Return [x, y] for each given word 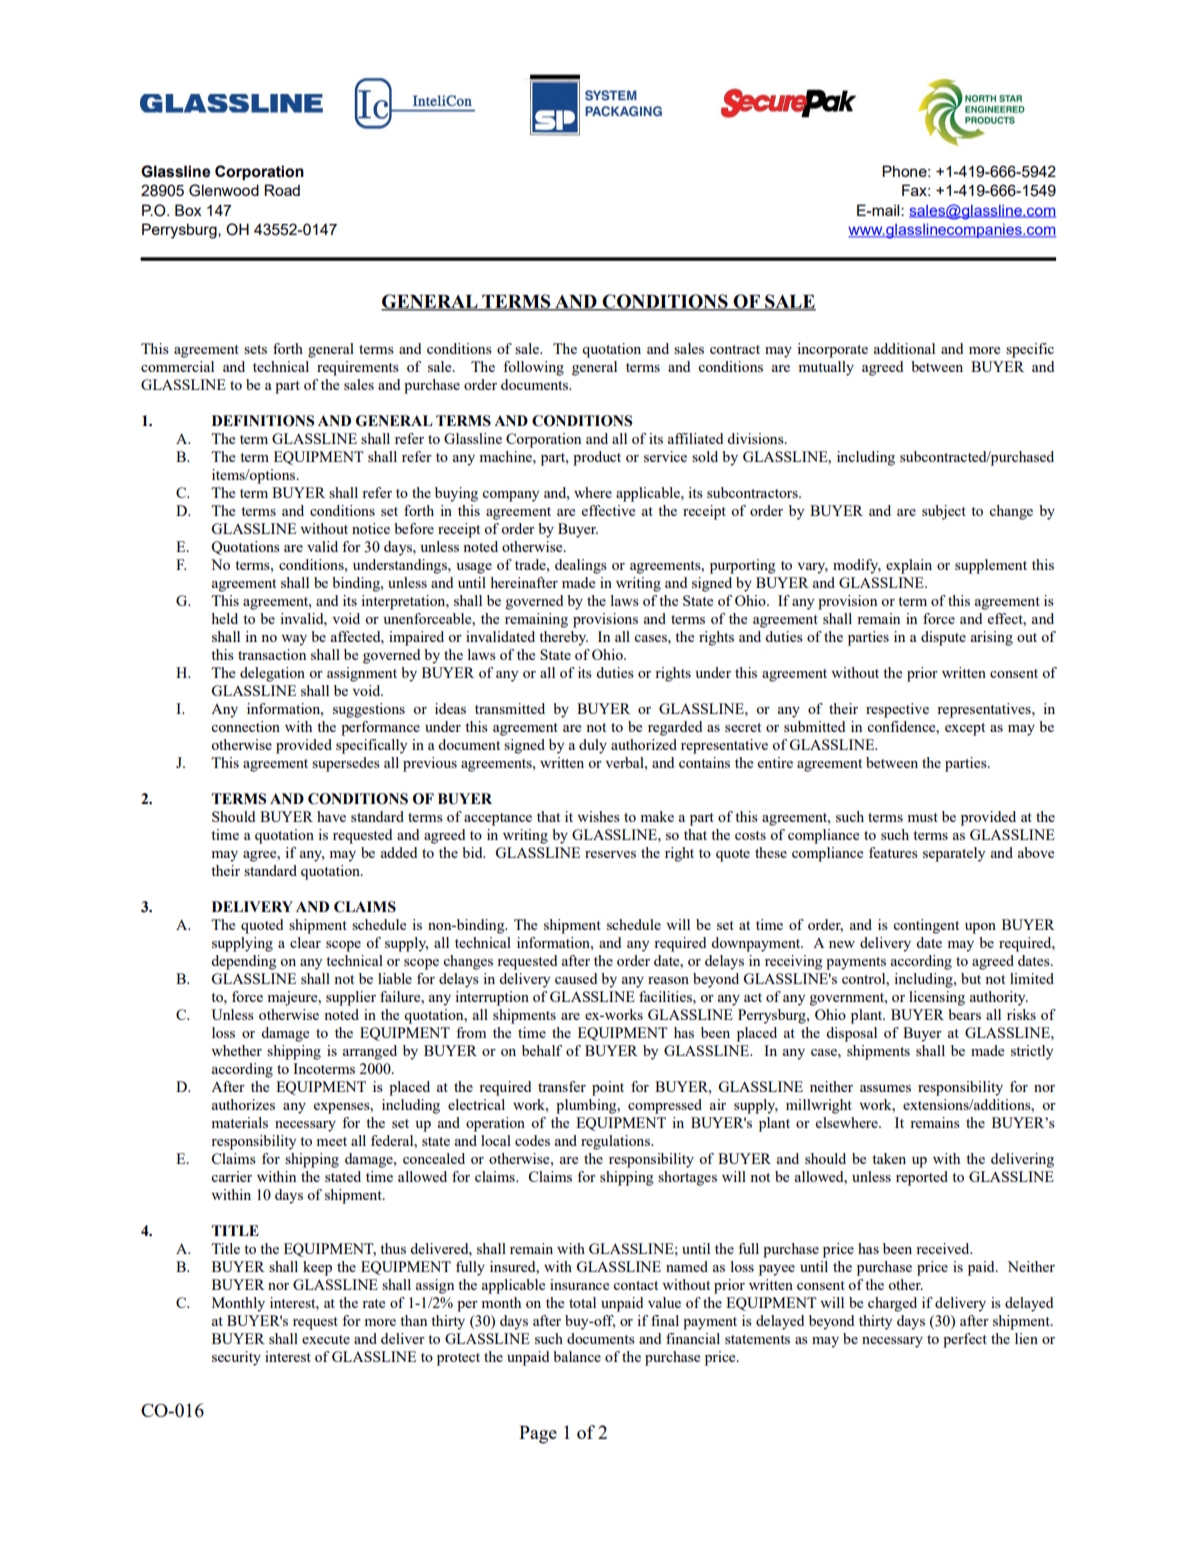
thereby [563, 638]
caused [576, 978]
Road [282, 190]
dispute [943, 638]
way [294, 640]
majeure [293, 998]
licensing [937, 998]
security [236, 1358]
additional [904, 348]
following [533, 368]
